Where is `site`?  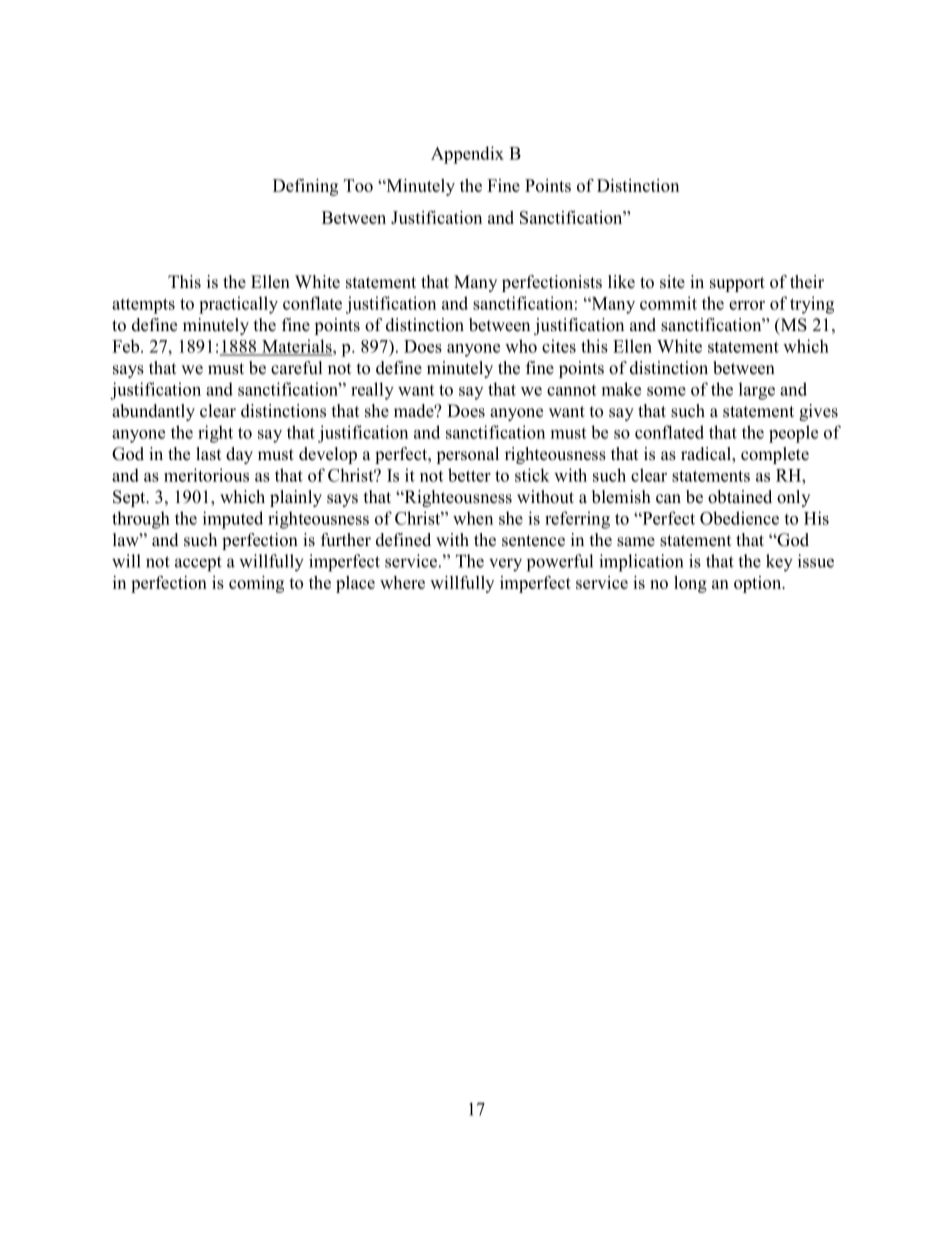 site is located at coordinates (672, 282).
